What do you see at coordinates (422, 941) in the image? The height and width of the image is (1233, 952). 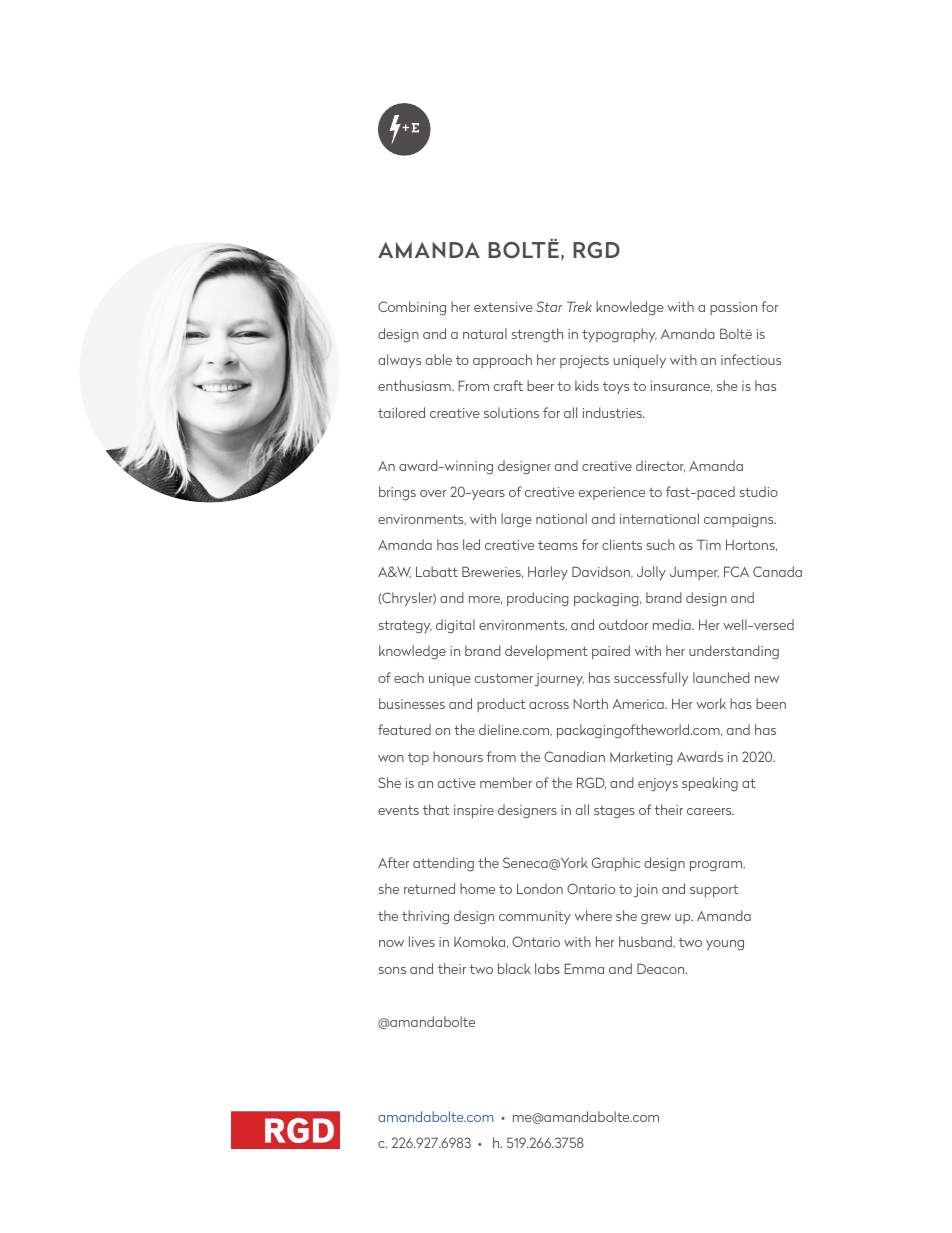 I see `lives` at bounding box center [422, 941].
